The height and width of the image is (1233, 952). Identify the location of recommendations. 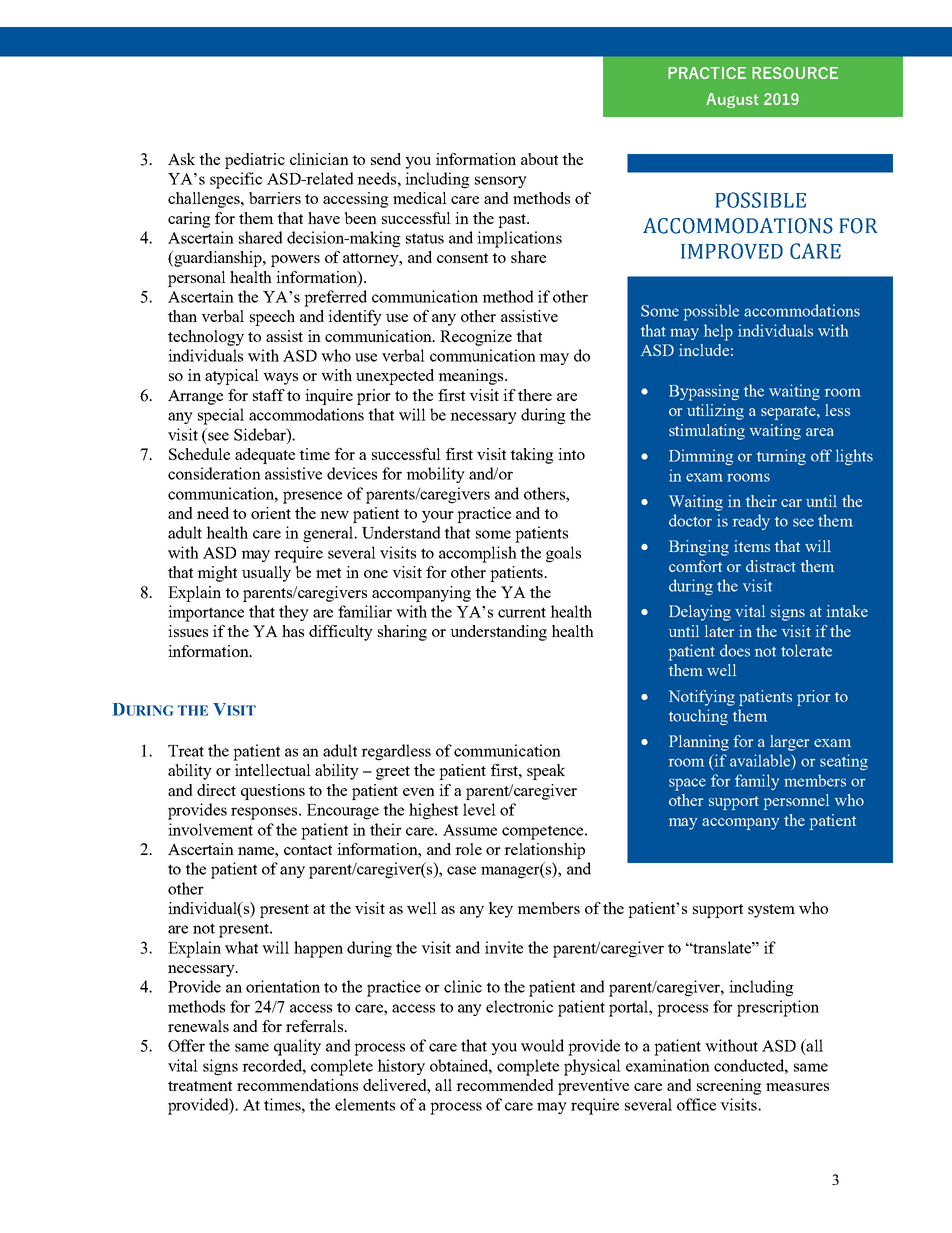
(297, 1085).
